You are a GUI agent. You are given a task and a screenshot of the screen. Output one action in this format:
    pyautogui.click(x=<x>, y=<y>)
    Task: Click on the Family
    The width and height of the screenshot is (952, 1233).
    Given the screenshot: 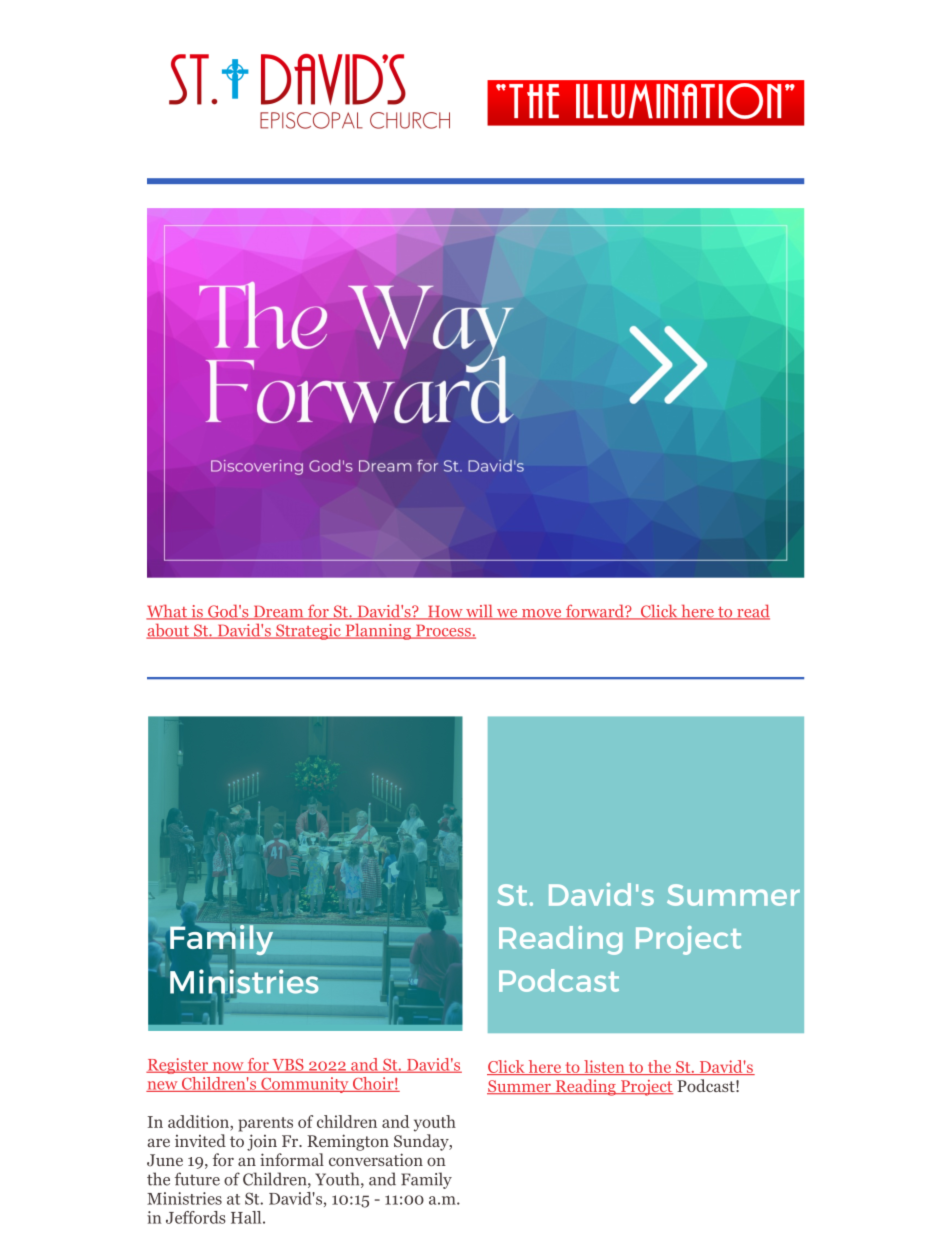 What is the action you would take?
    pyautogui.click(x=426, y=1180)
